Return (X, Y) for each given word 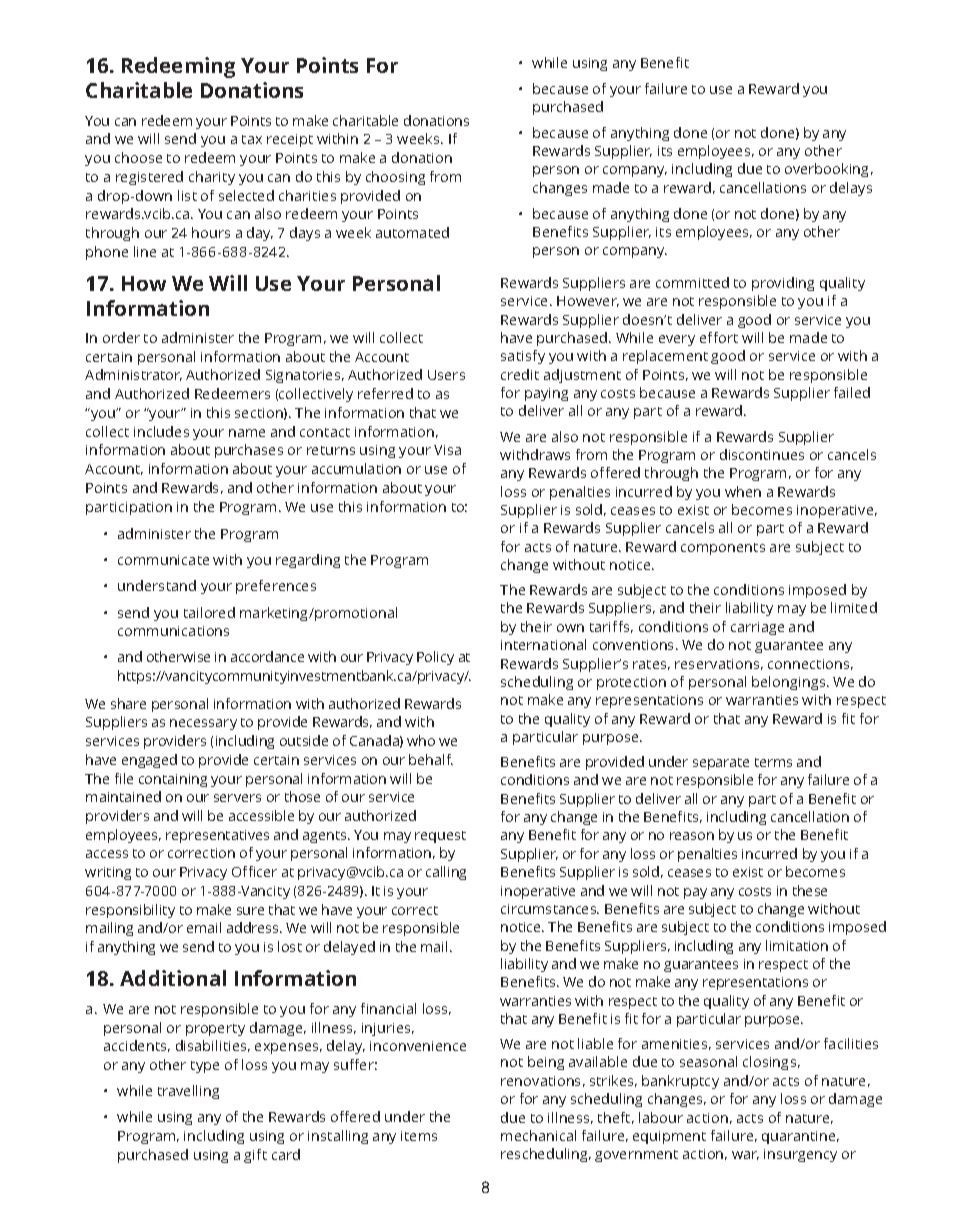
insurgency (800, 1155)
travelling (188, 1092)
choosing (395, 178)
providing (783, 284)
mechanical (538, 1135)
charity (212, 178)
